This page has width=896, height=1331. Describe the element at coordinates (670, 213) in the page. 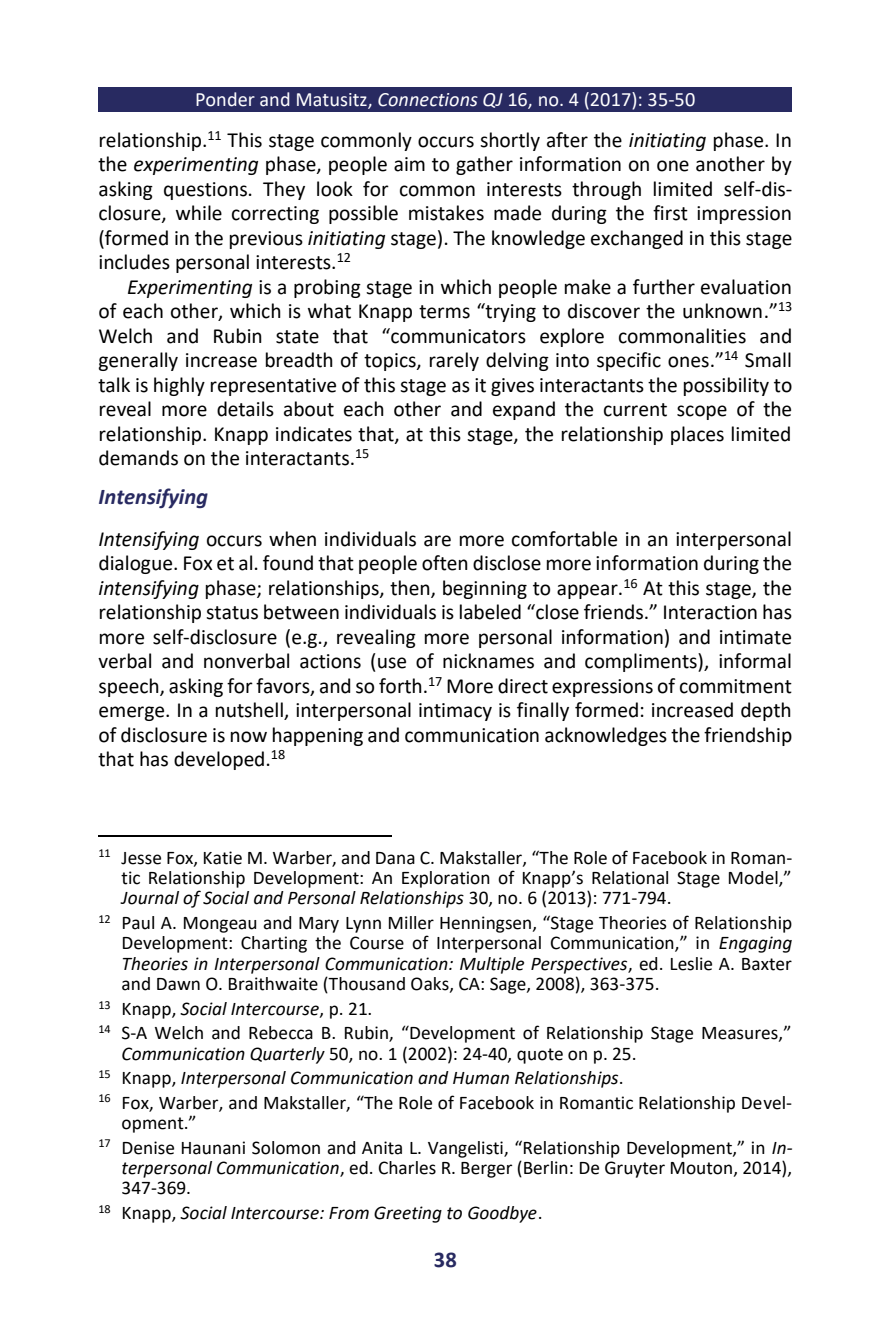

I see `first` at that location.
